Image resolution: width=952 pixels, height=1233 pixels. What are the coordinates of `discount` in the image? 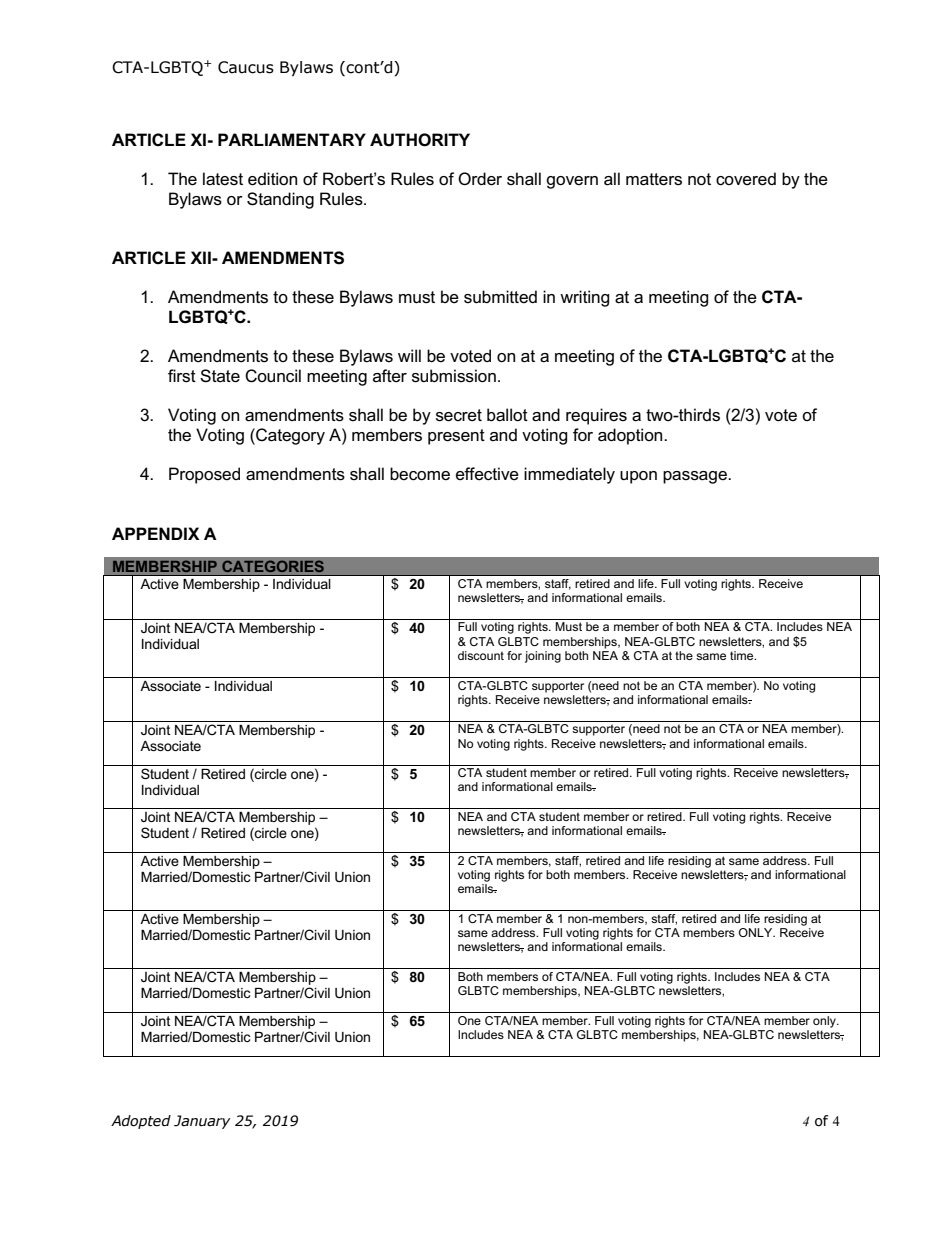 It's located at (481, 655).
